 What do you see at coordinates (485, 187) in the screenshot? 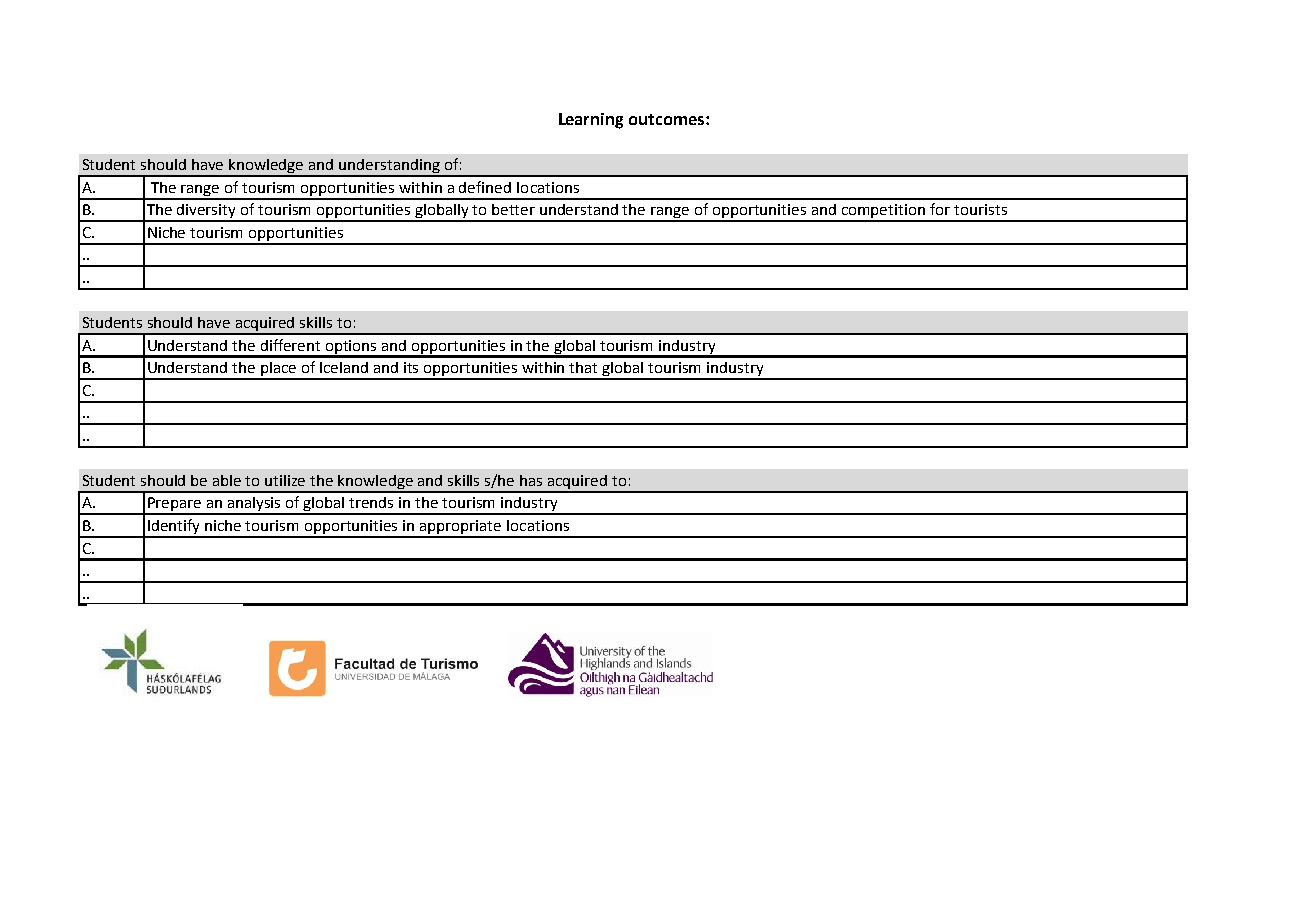
I see `defined` at bounding box center [485, 187].
